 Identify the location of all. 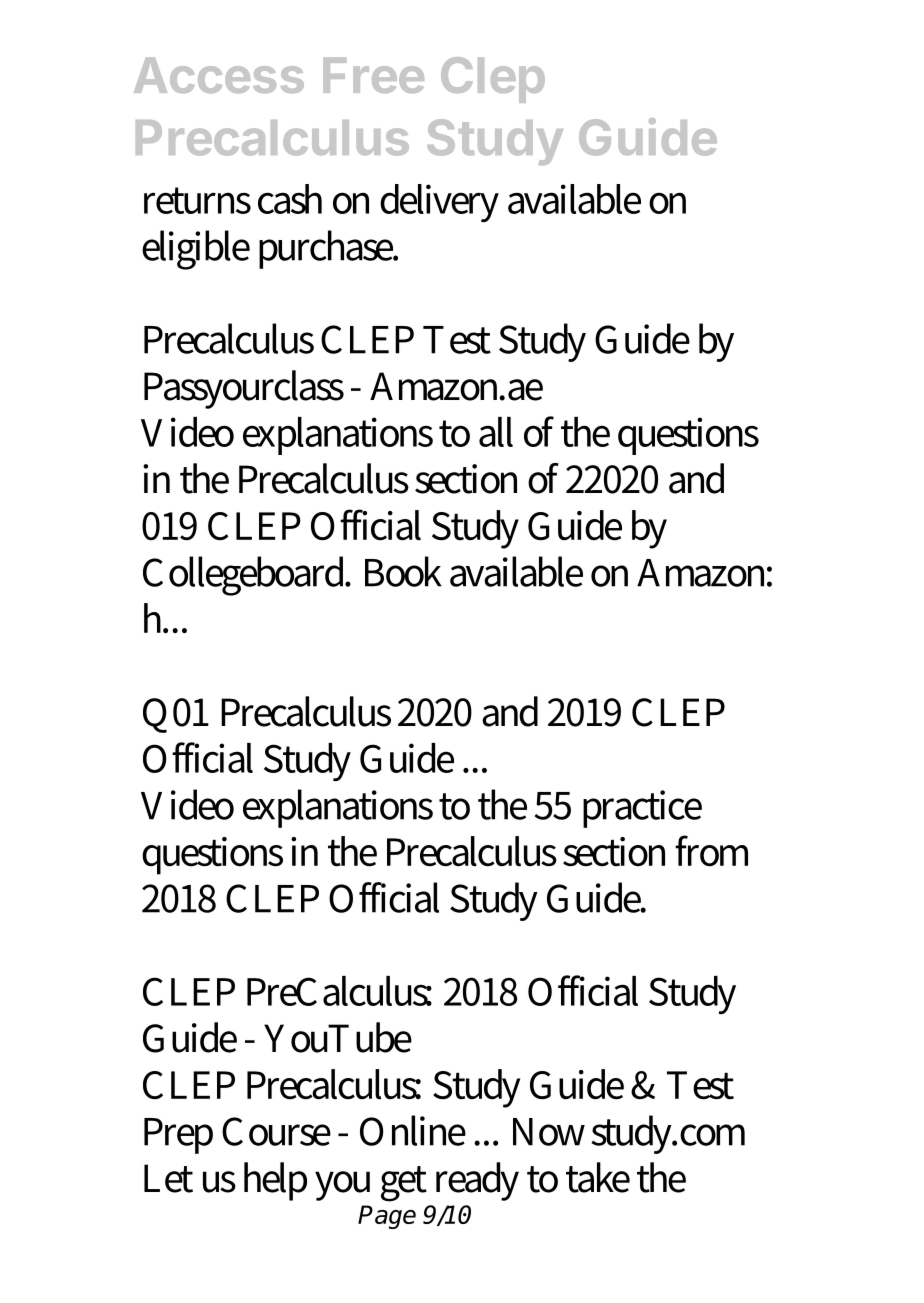
(496, 432).
